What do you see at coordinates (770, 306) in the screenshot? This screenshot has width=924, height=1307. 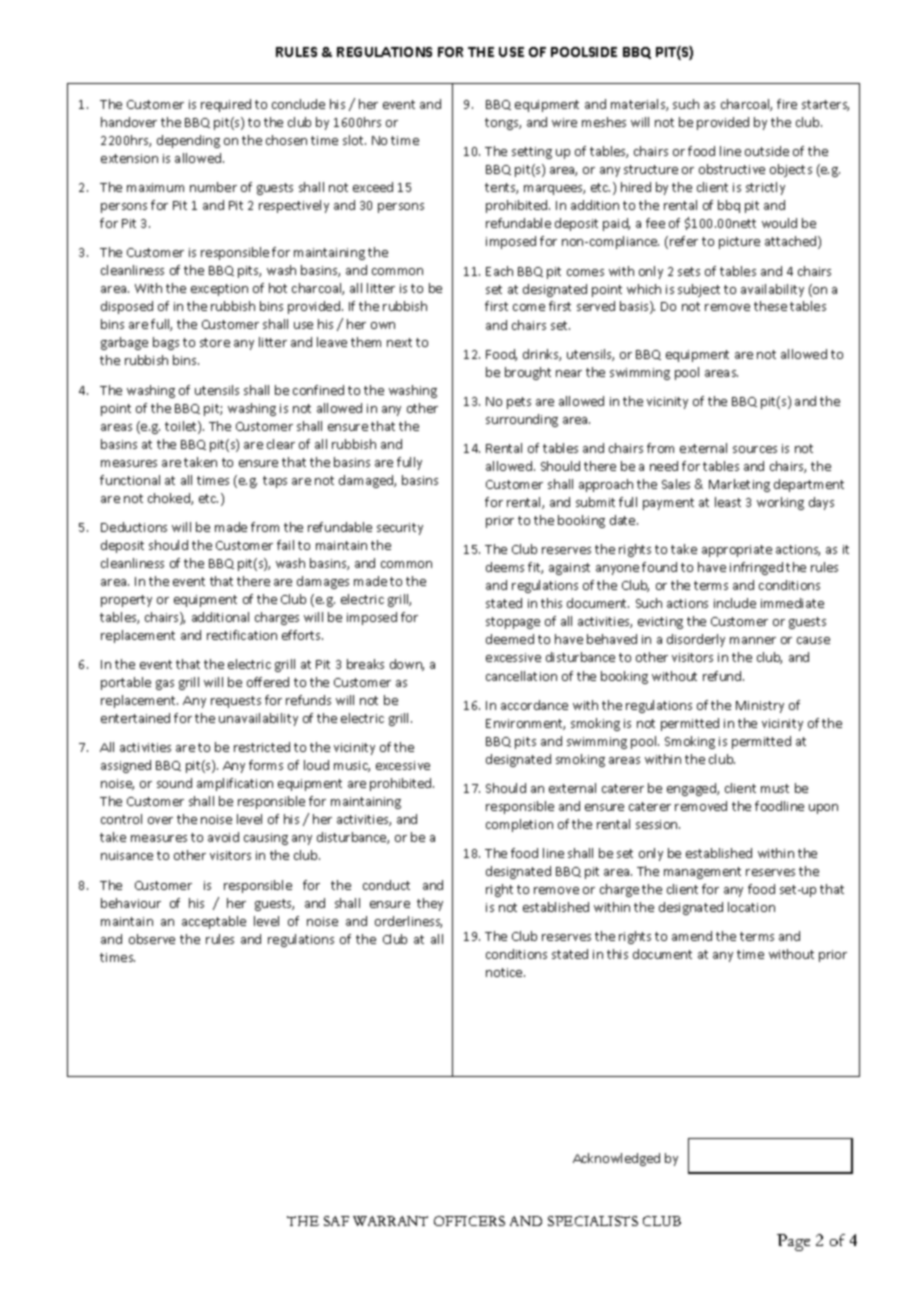 I see `these` at bounding box center [770, 306].
